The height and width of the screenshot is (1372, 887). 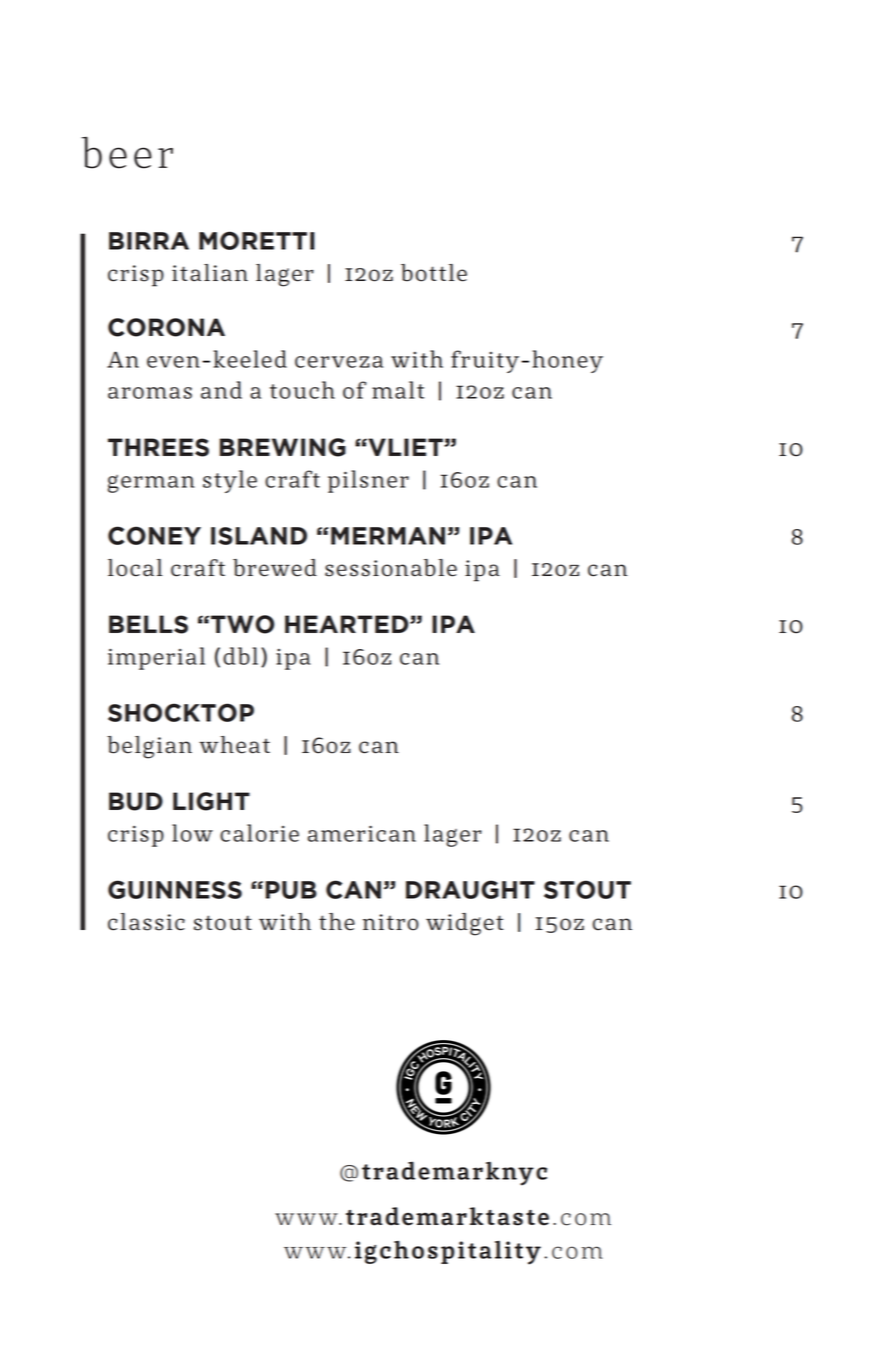 What do you see at coordinates (210, 273) in the screenshot?
I see `italian` at bounding box center [210, 273].
